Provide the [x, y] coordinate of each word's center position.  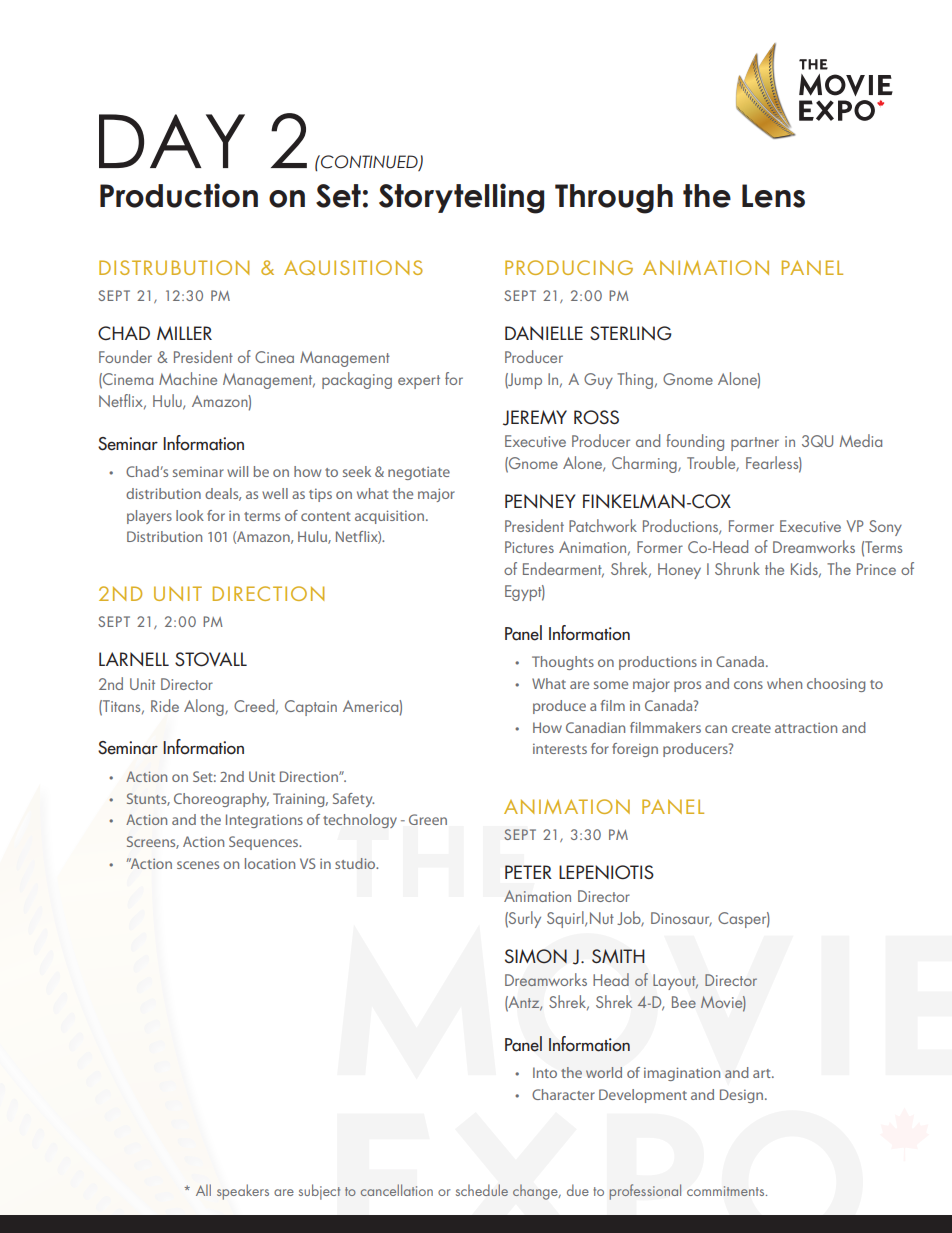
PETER [528, 872]
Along [205, 707]
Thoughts [563, 663]
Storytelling [461, 198]
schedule [482, 1190]
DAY [172, 141]
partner [755, 444]
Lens [773, 196]
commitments [727, 1191]
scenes [198, 865]
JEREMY [535, 418]
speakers [243, 1192]
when [784, 683]
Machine [188, 378]
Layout [675, 982]
